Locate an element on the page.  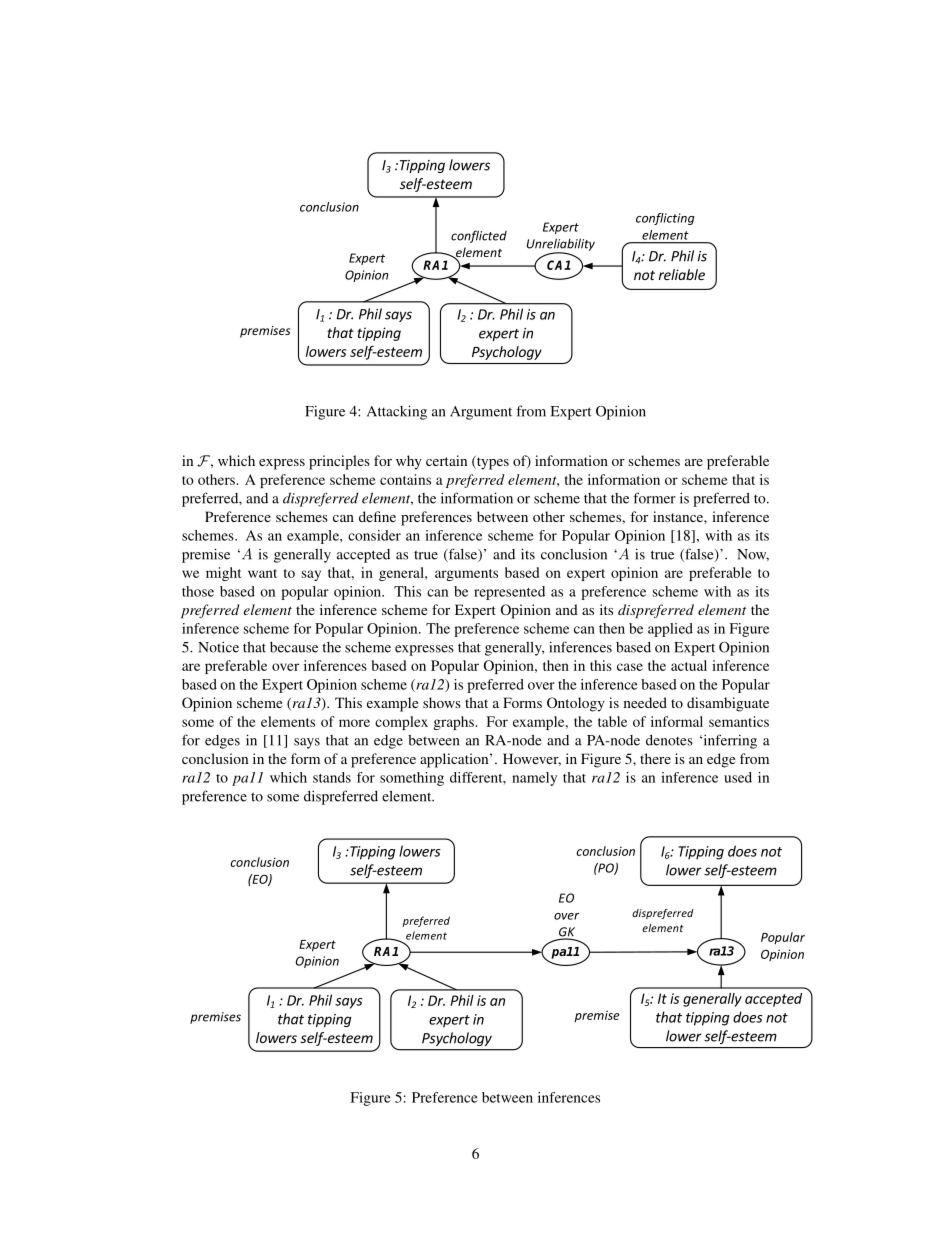
principles is located at coordinates (339, 462).
